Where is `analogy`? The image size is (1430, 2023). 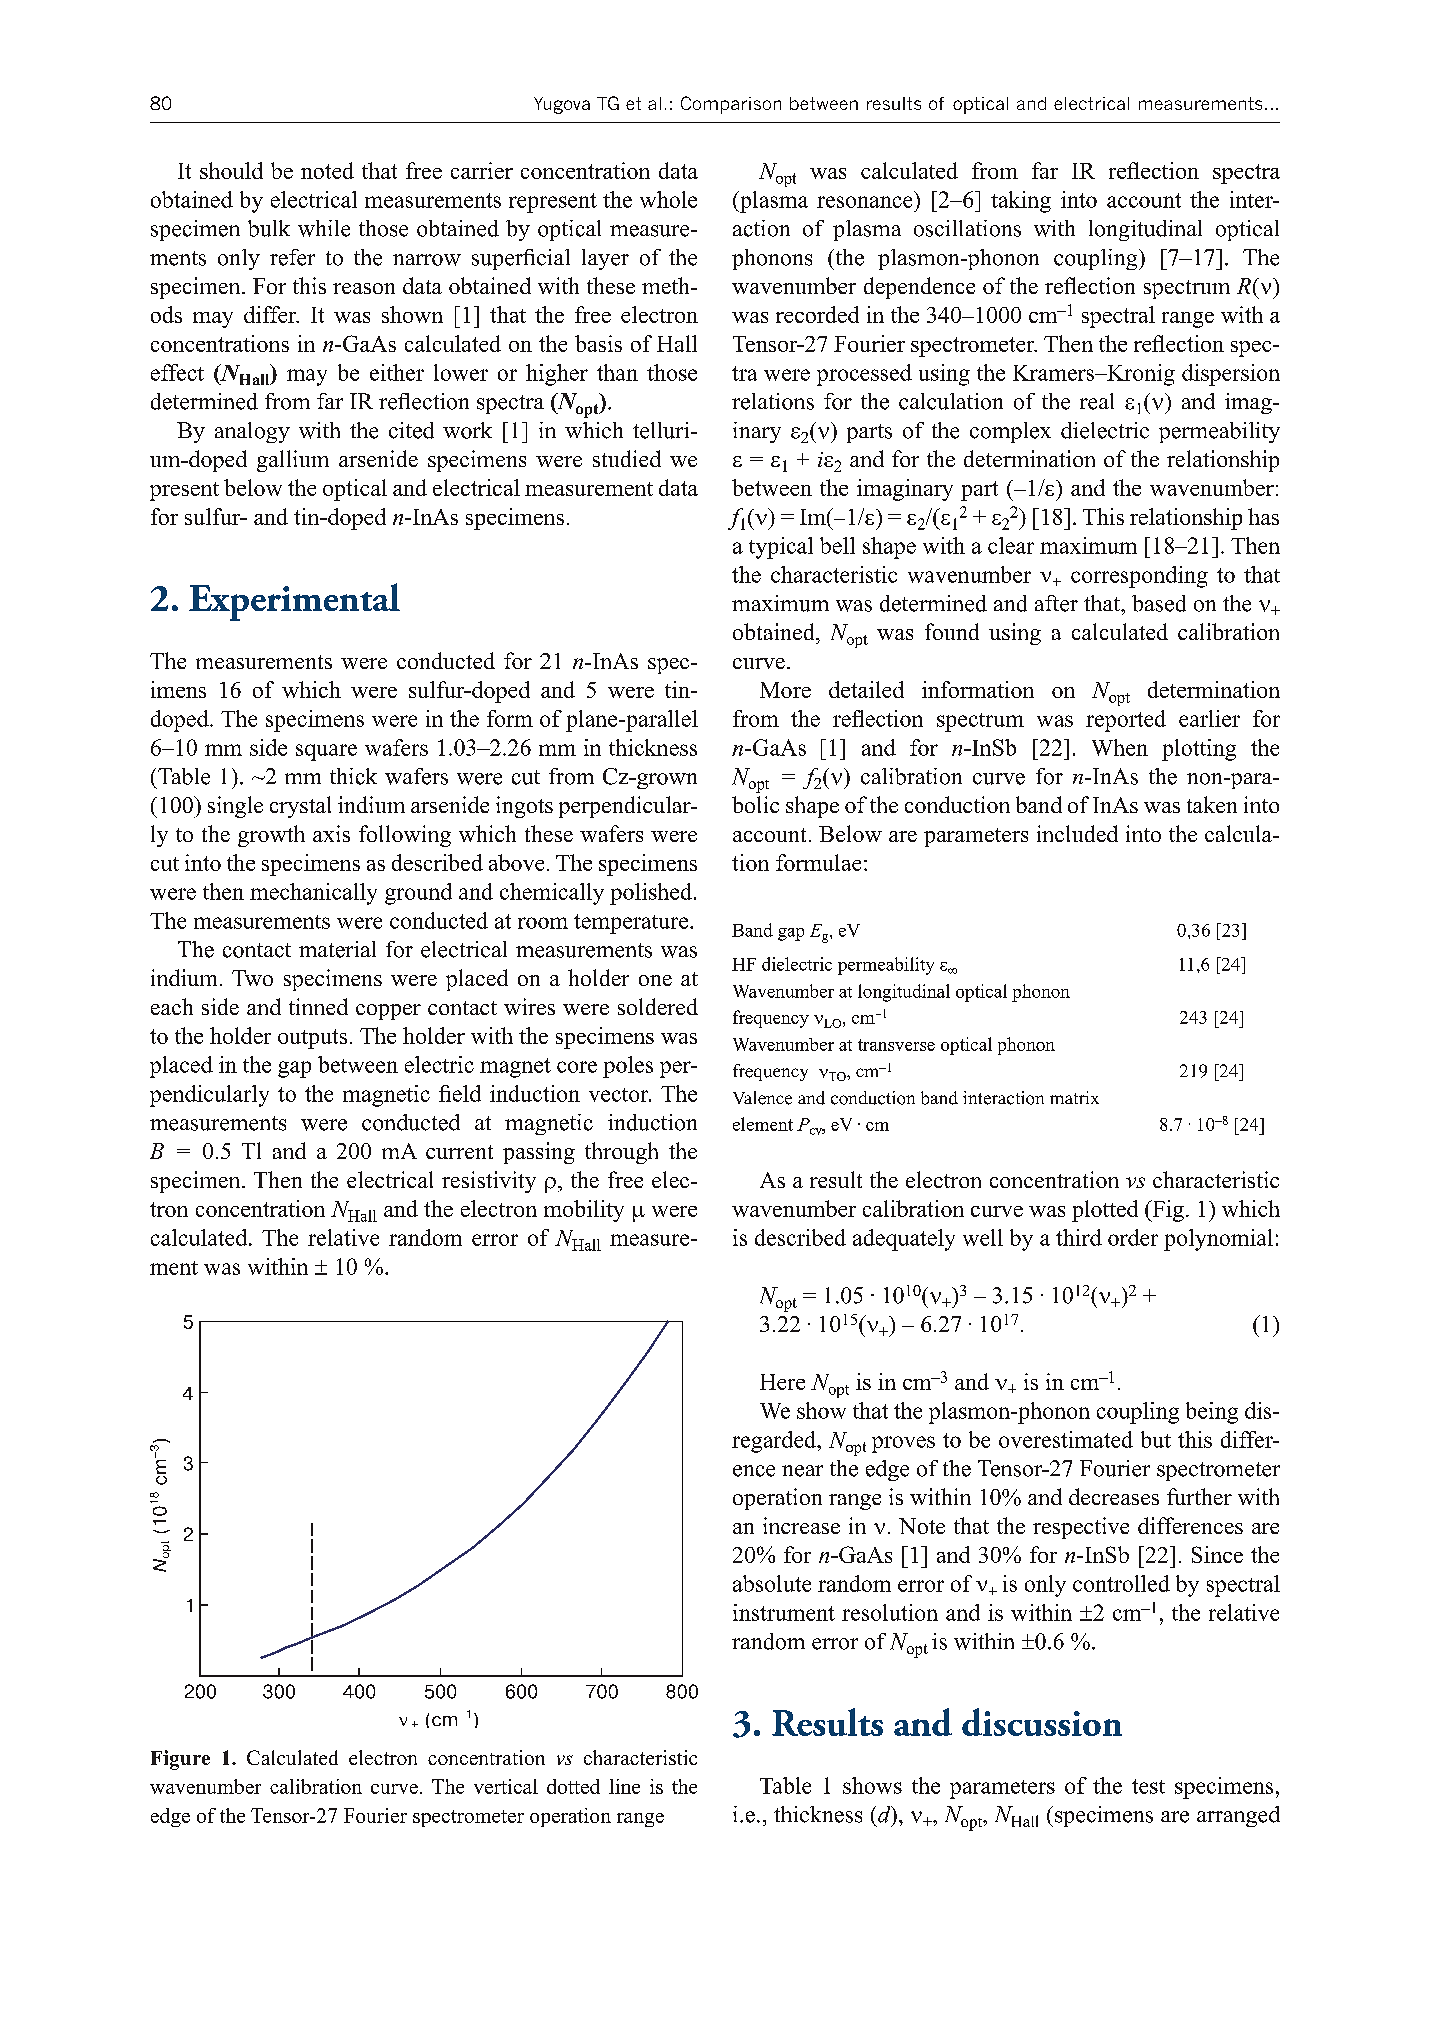 analogy is located at coordinates (252, 432).
